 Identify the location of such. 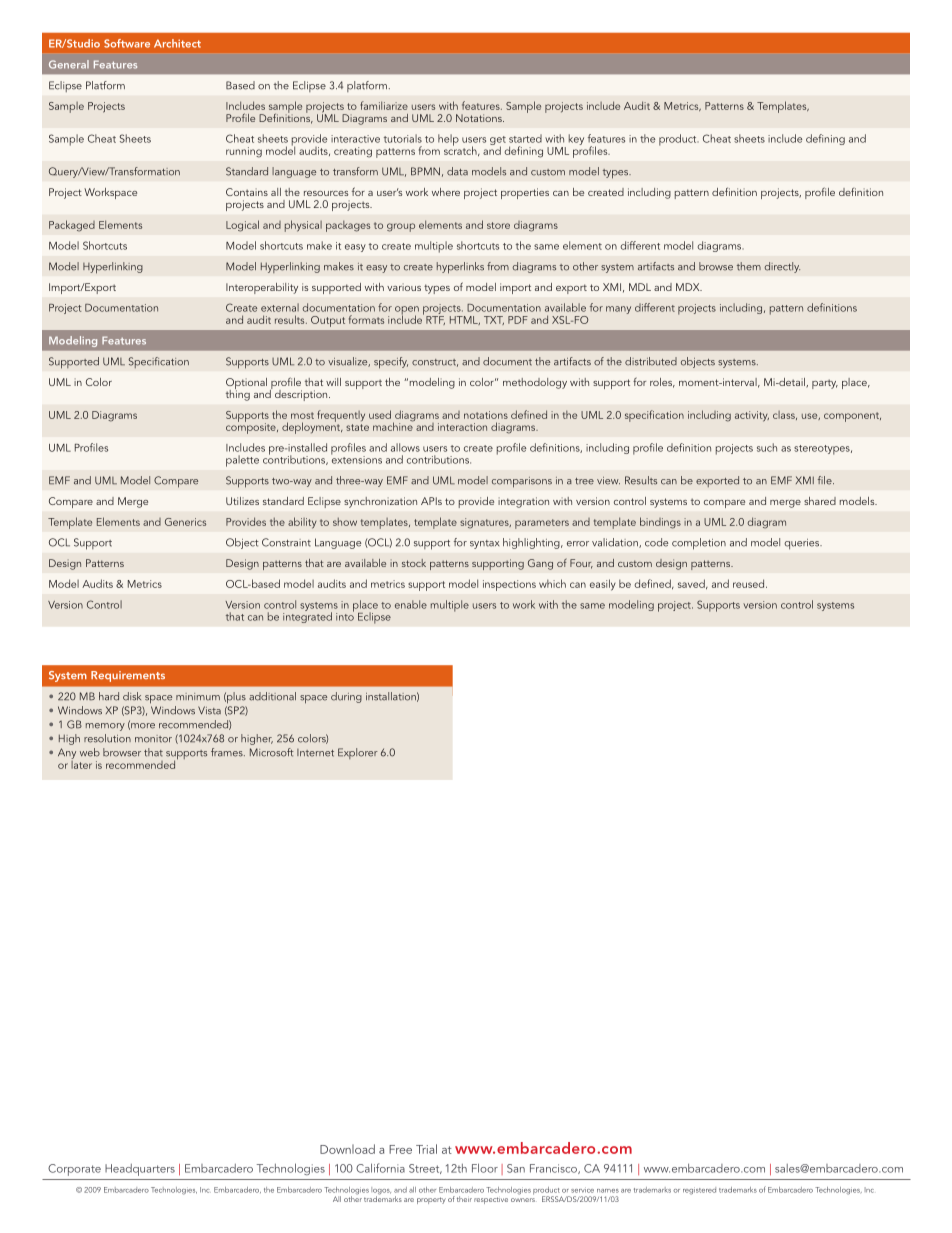
(767, 447).
